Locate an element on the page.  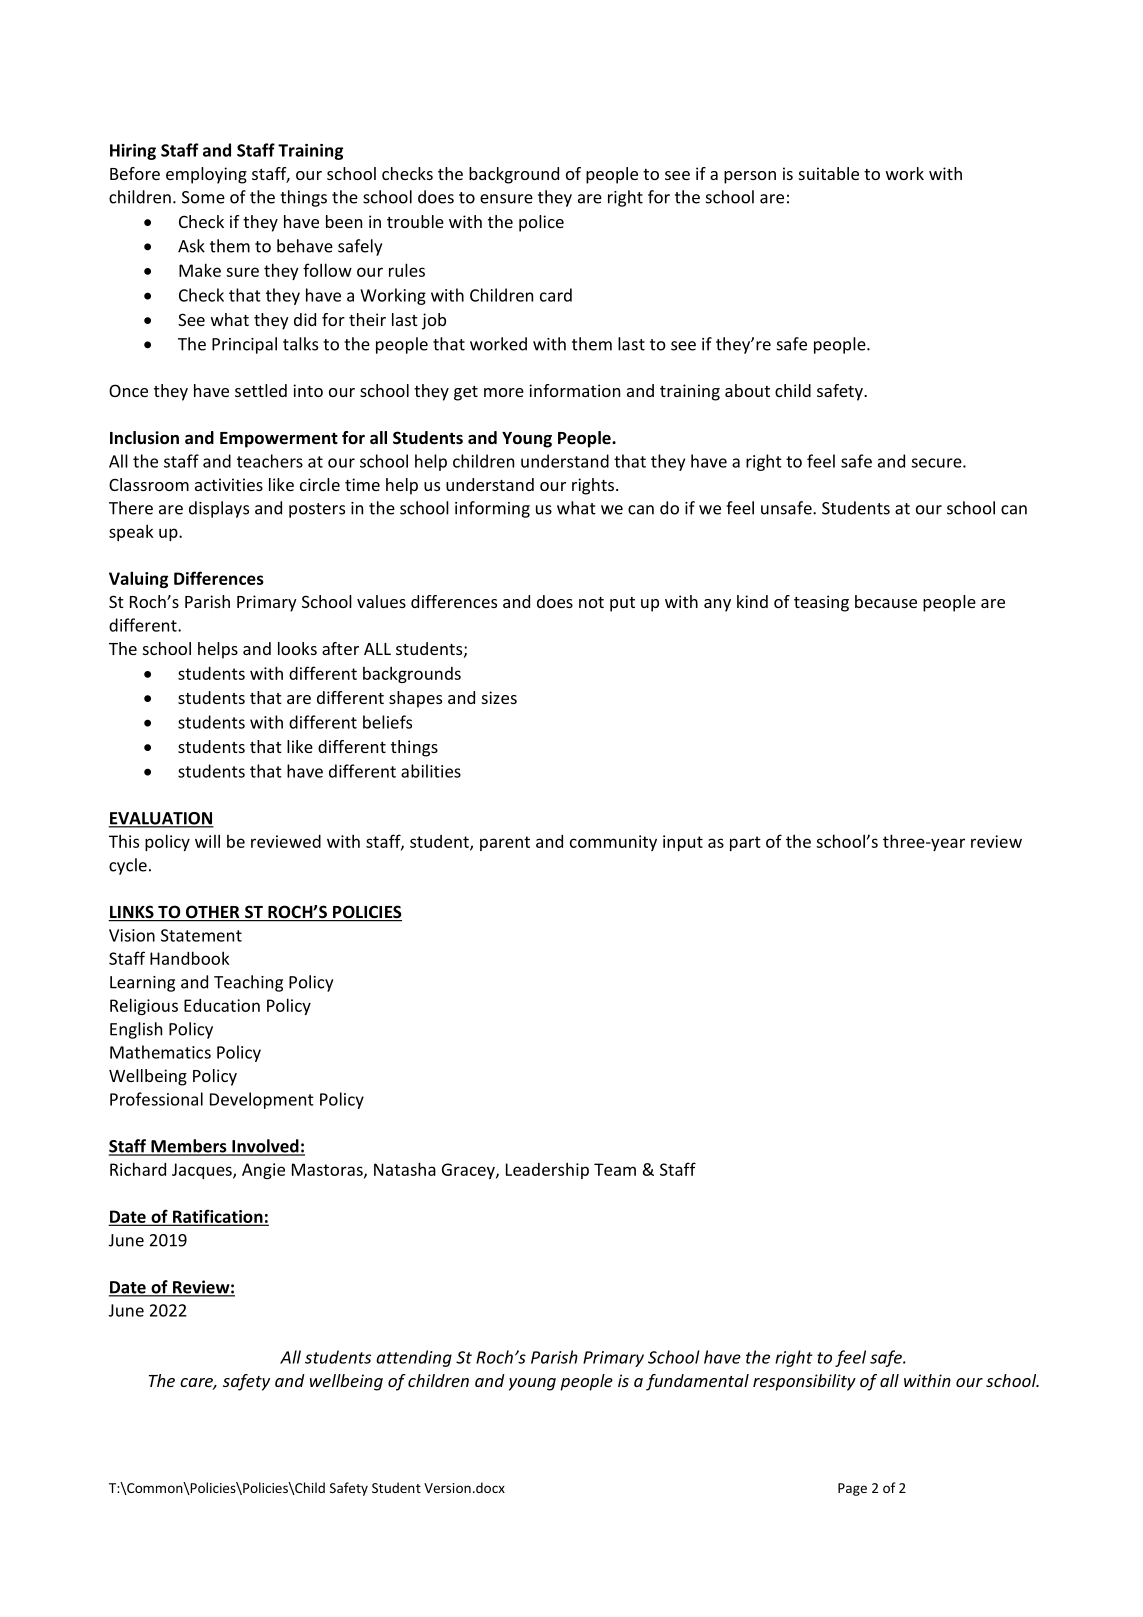
suitable is located at coordinates (829, 173).
